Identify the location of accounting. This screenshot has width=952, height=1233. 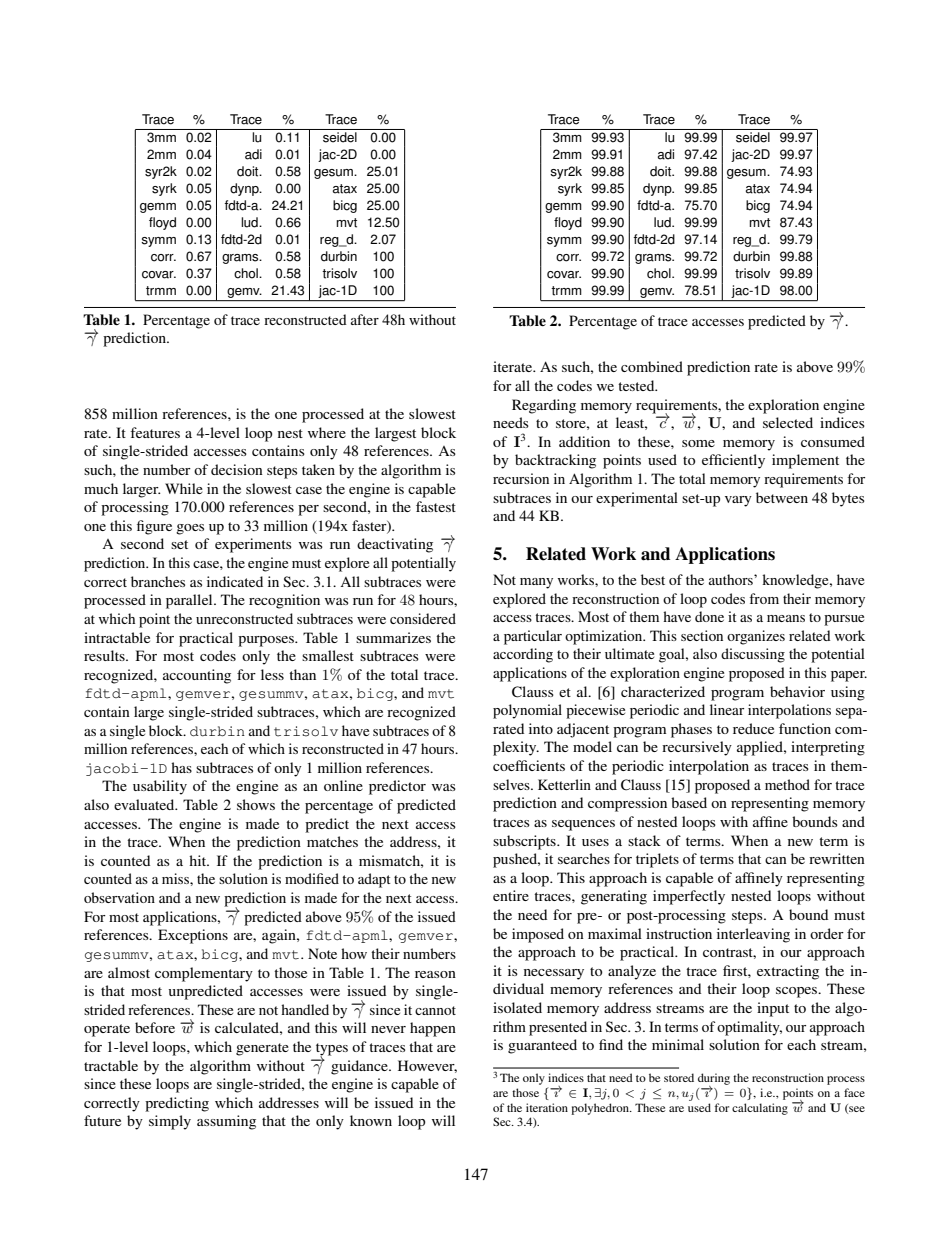
(197, 676).
